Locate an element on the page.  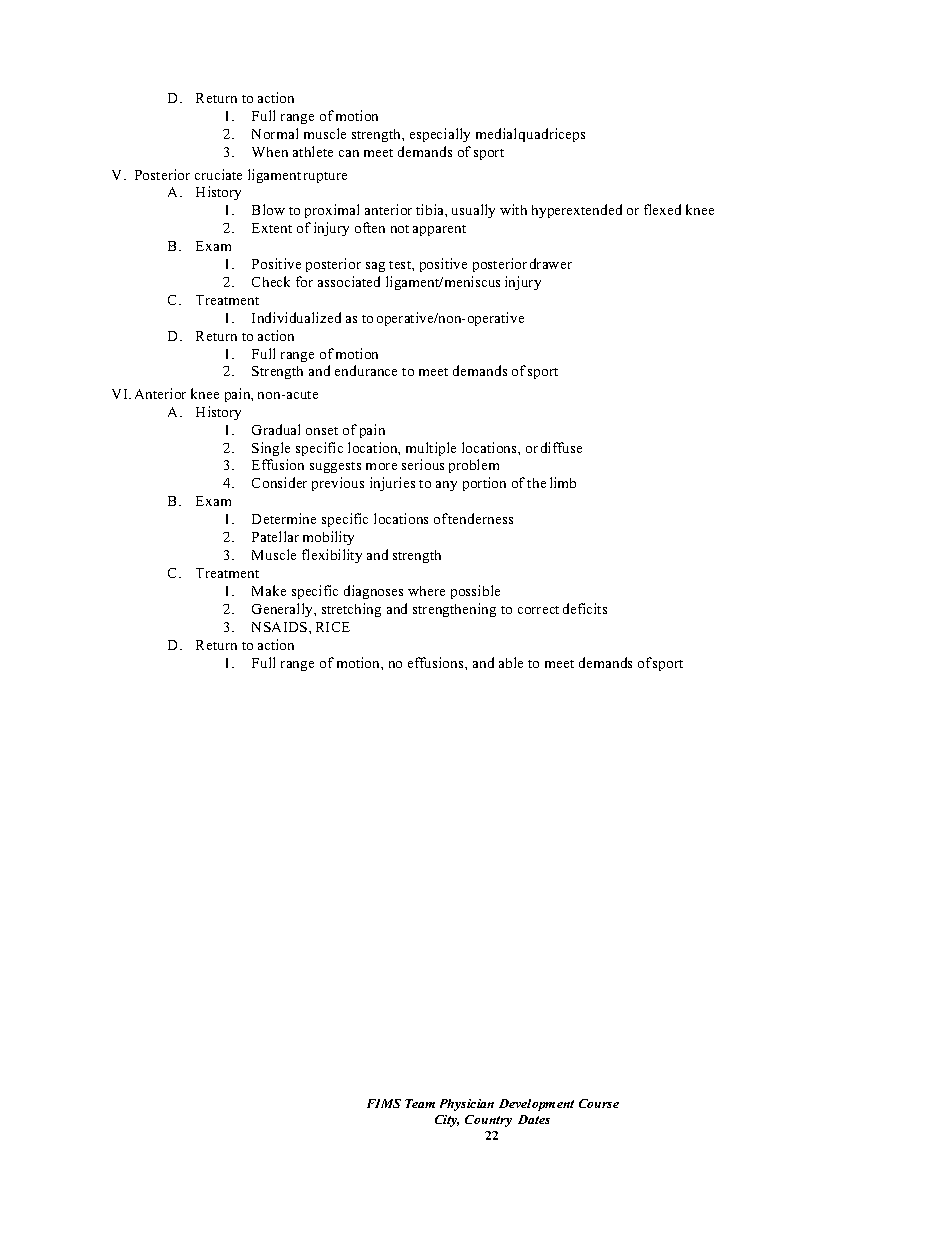
flexed is located at coordinates (662, 209).
